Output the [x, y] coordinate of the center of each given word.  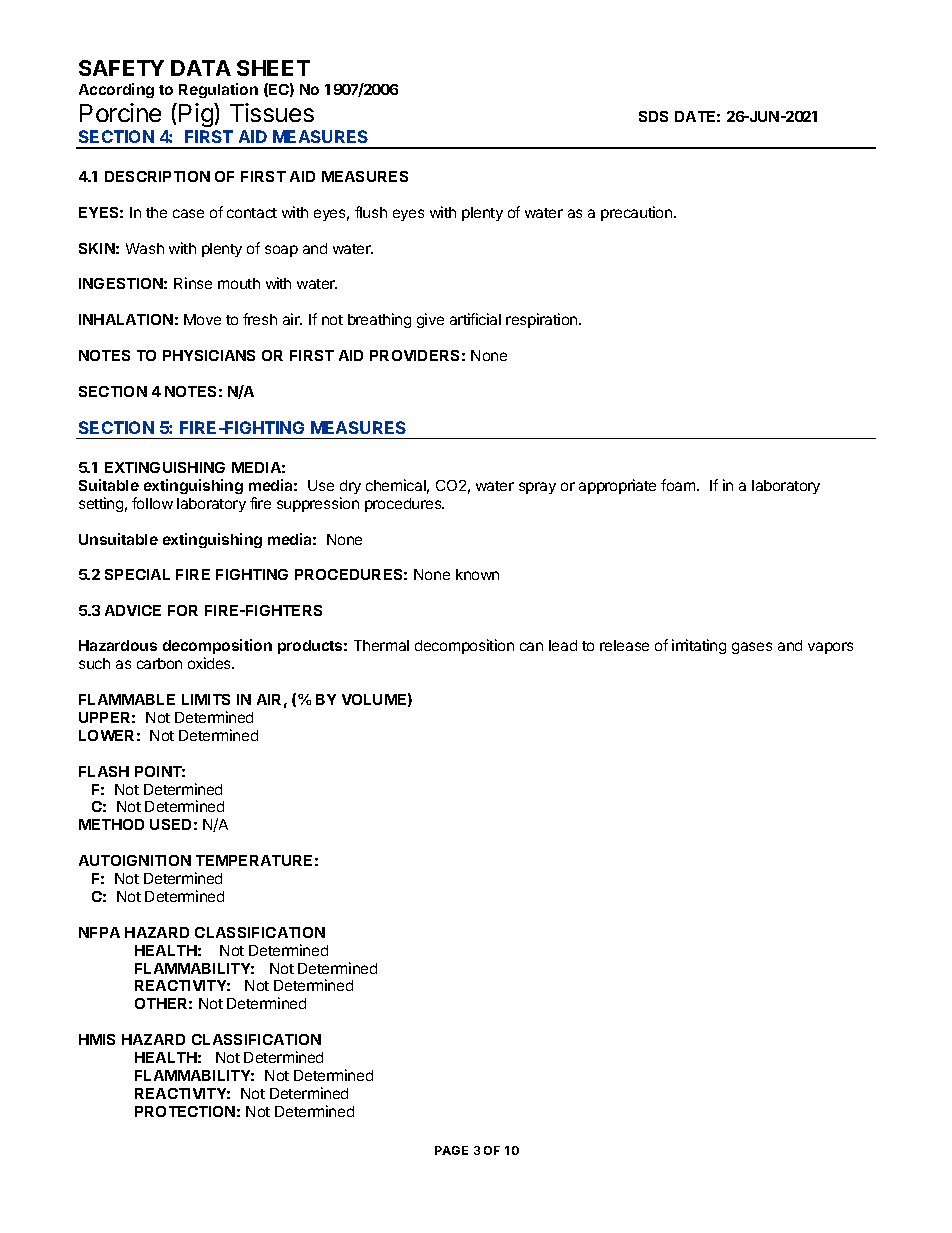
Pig [197, 115]
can [531, 646]
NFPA [99, 932]
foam [679, 485]
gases [752, 648]
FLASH [104, 771]
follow [152, 503]
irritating [699, 646]
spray [537, 488]
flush [371, 212]
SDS [653, 116]
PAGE [451, 1150]
